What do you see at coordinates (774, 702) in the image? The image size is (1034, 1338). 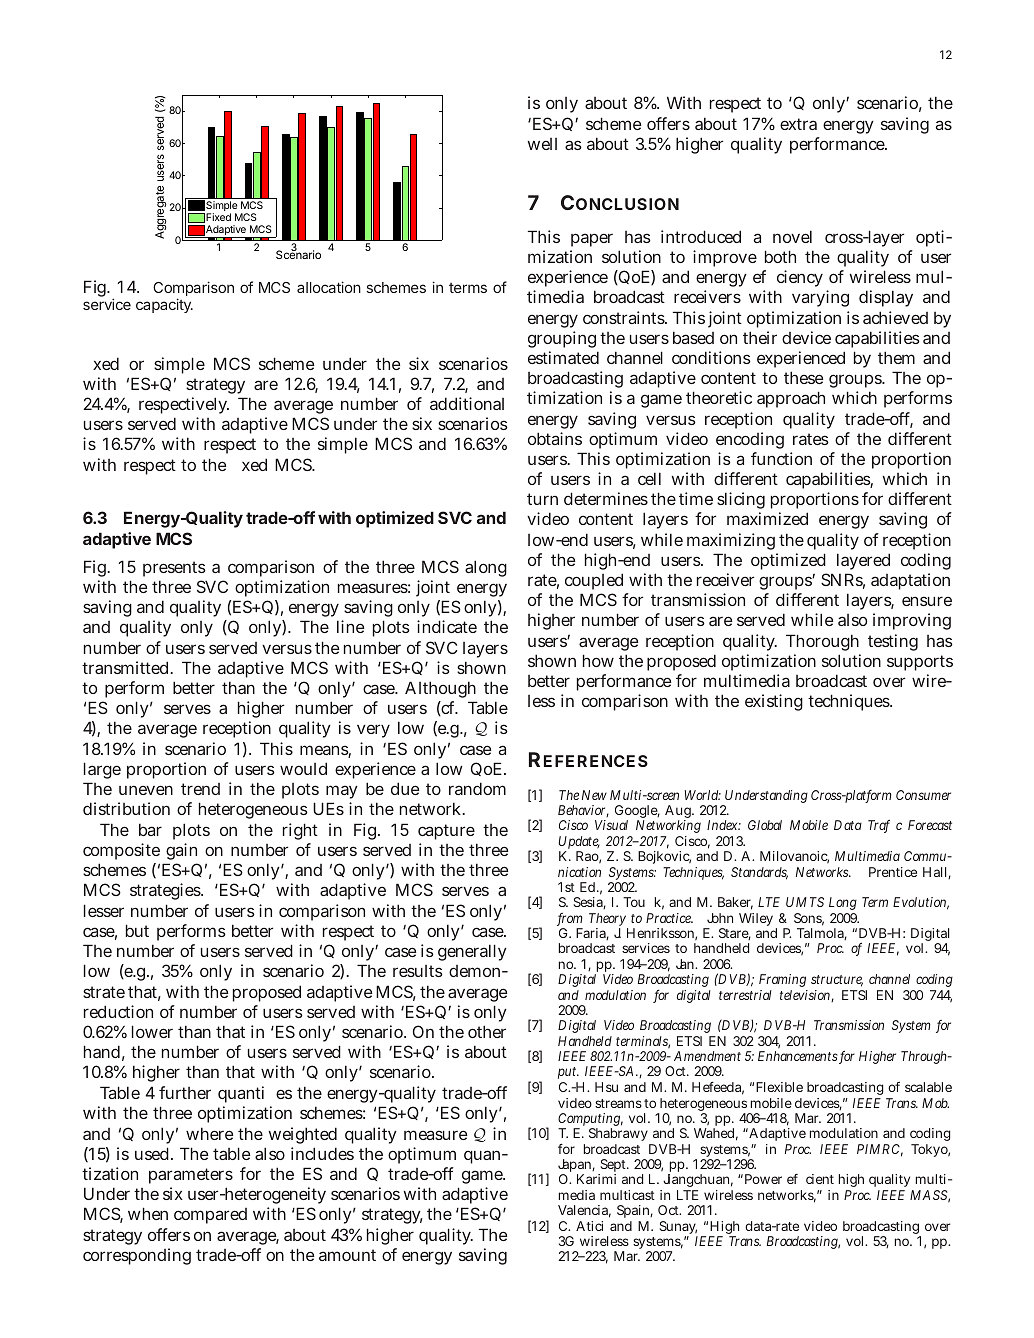 I see `existing` at bounding box center [774, 702].
